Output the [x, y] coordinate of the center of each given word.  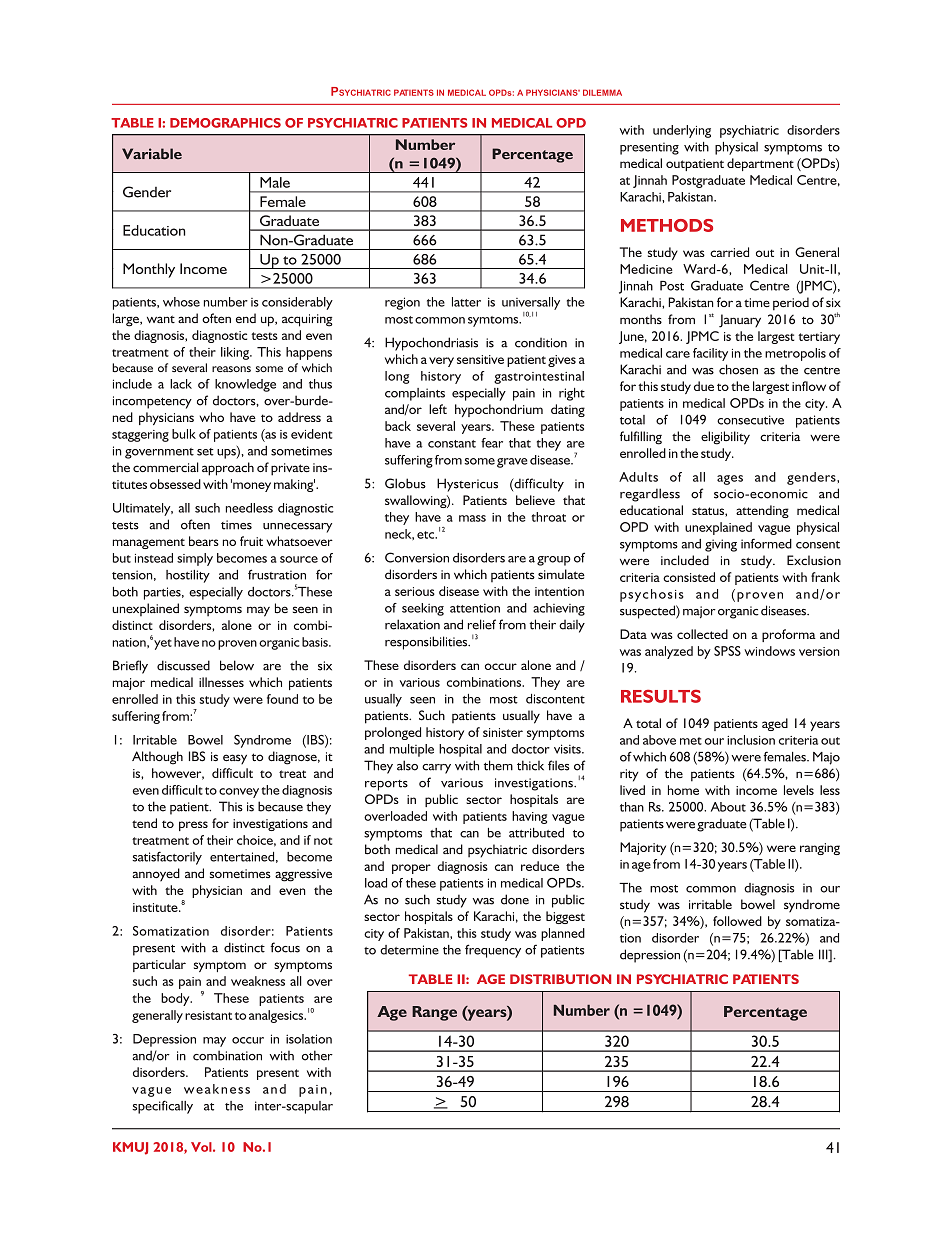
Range [434, 1013]
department [760, 164]
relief [482, 624]
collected [702, 634]
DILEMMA [602, 92]
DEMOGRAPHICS [225, 123]
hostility [188, 576]
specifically [162, 1107]
